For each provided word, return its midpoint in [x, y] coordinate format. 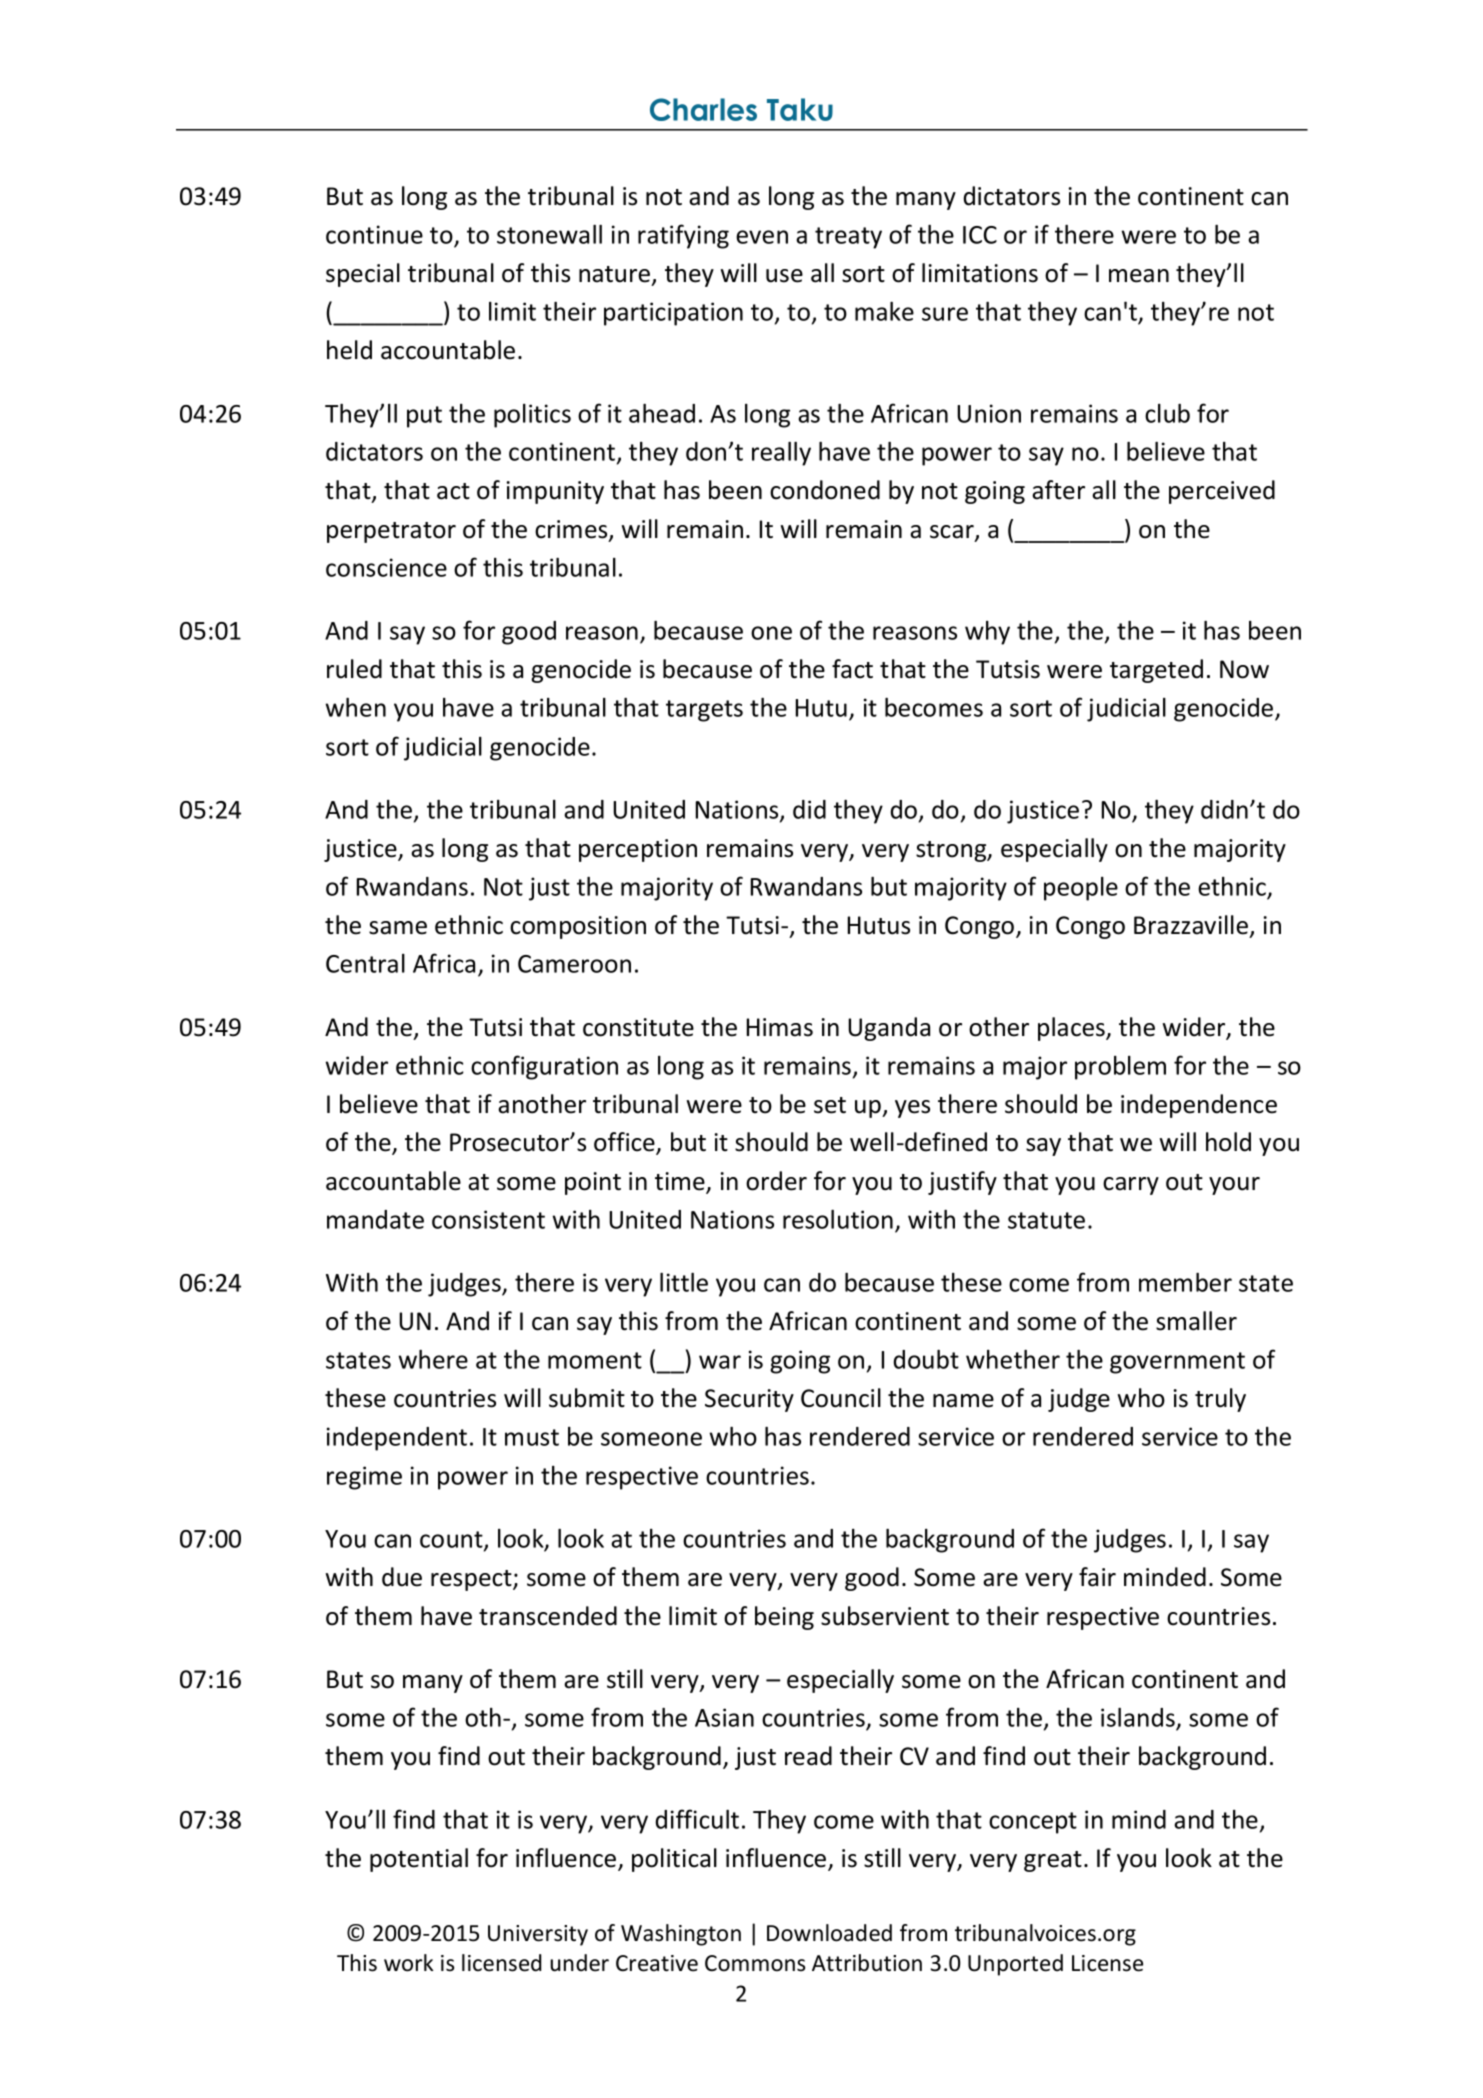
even [762, 237]
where [433, 1359]
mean [1139, 276]
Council [841, 1398]
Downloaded [829, 1933]
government [1177, 1363]
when [356, 707]
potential [419, 1860]
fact [852, 669]
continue [374, 234]
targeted [1156, 671]
